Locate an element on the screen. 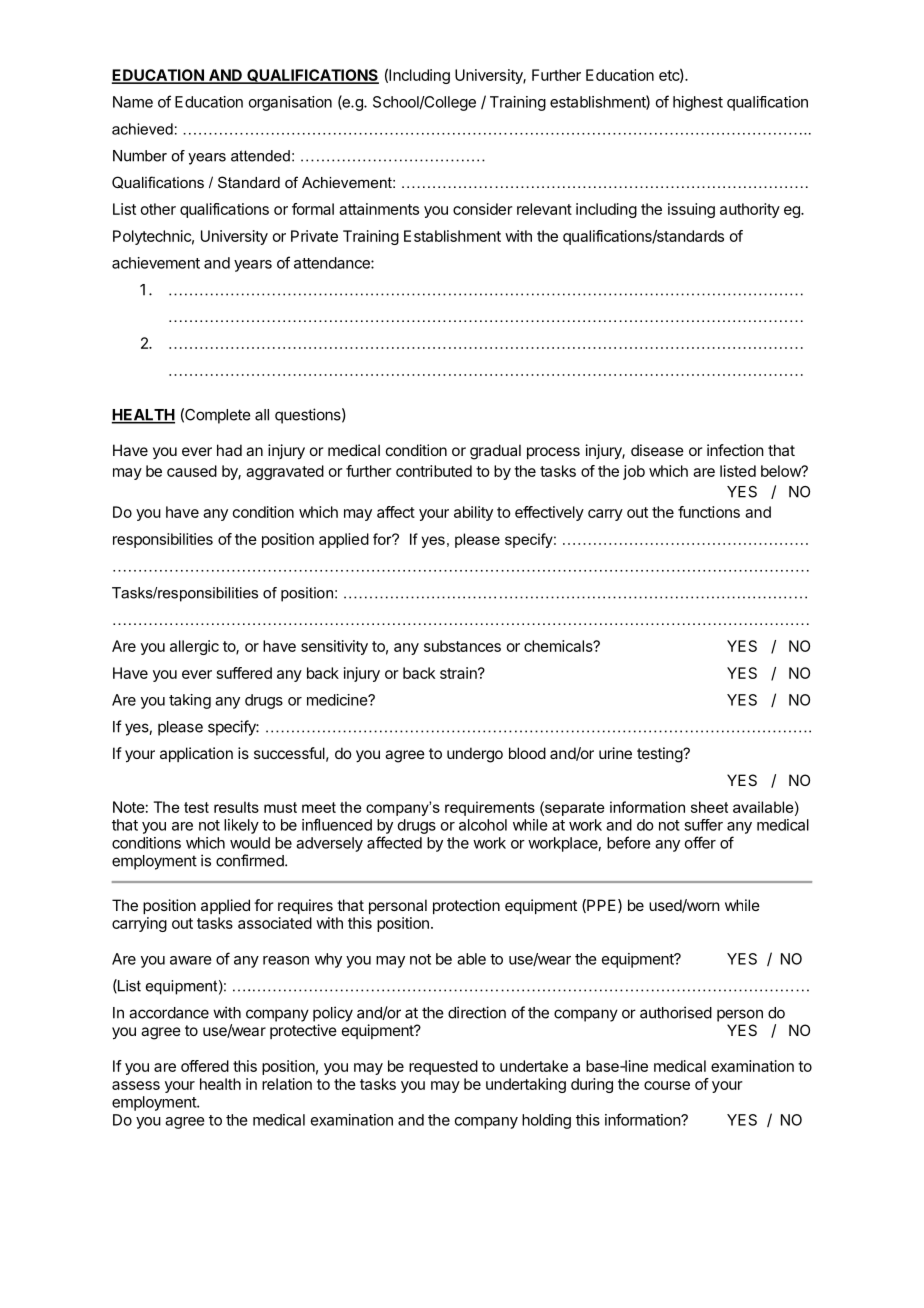  assess is located at coordinates (136, 1085).
